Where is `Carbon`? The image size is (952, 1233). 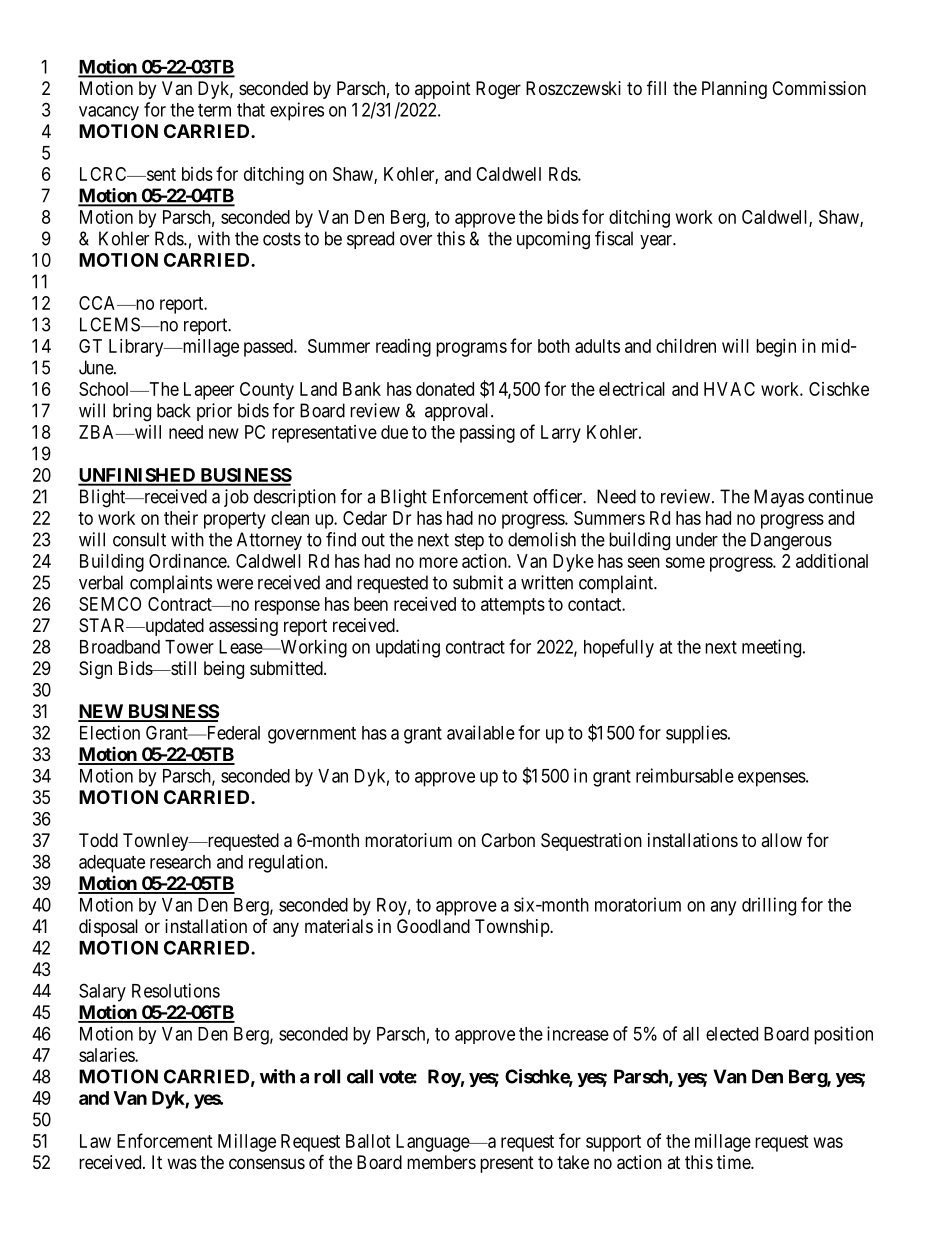
Carbon is located at coordinates (508, 840).
